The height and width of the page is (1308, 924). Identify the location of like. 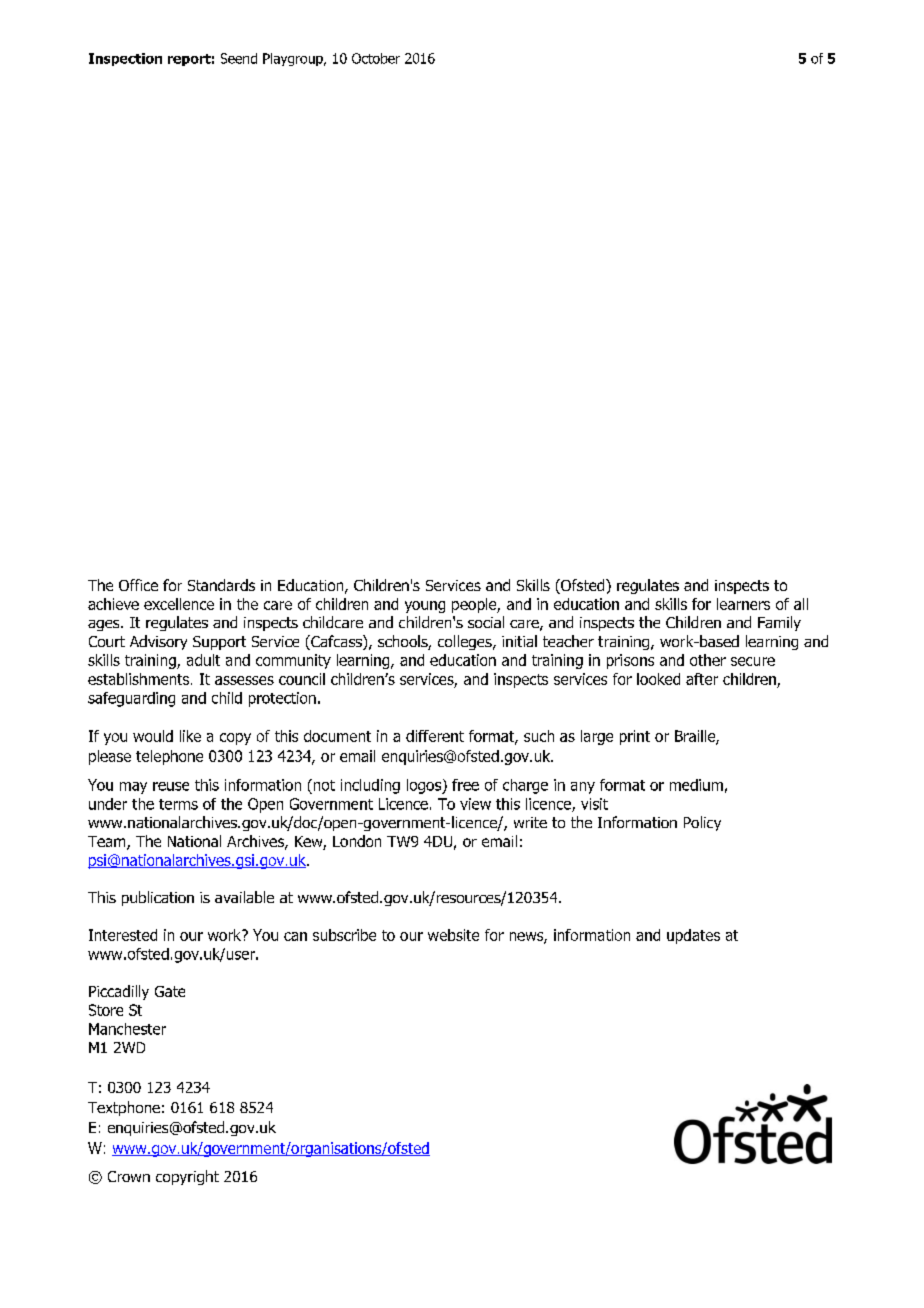
(190, 736).
